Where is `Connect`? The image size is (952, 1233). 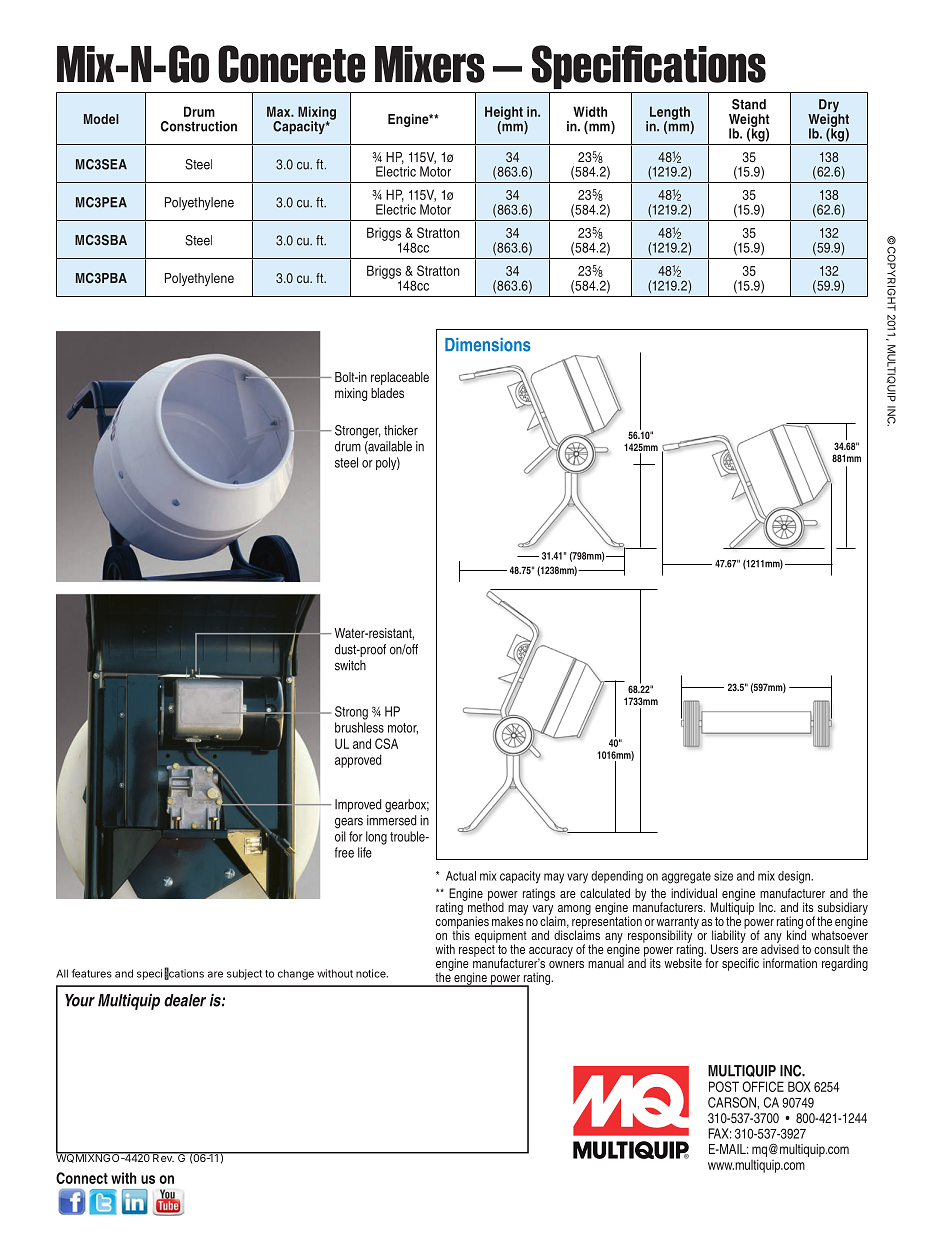
Connect is located at coordinates (82, 1178).
